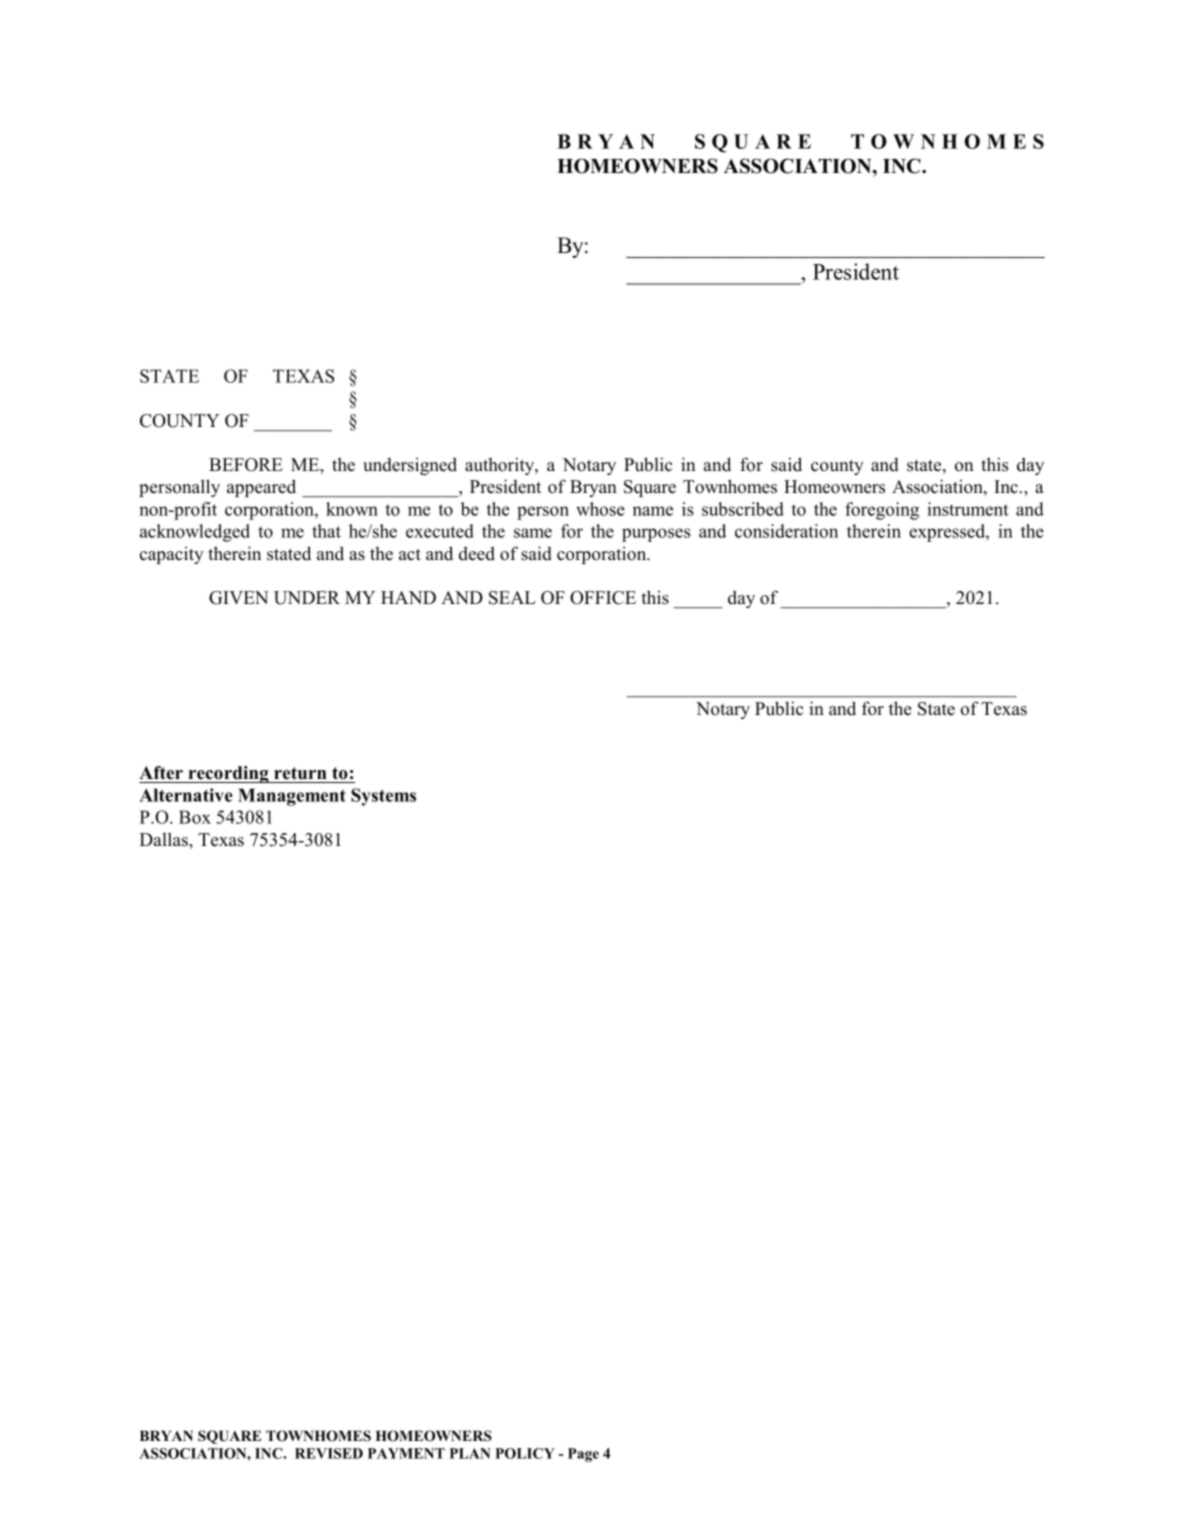 Image resolution: width=1184 pixels, height=1532 pixels. What do you see at coordinates (165, 839) in the page?
I see `Dallas` at bounding box center [165, 839].
